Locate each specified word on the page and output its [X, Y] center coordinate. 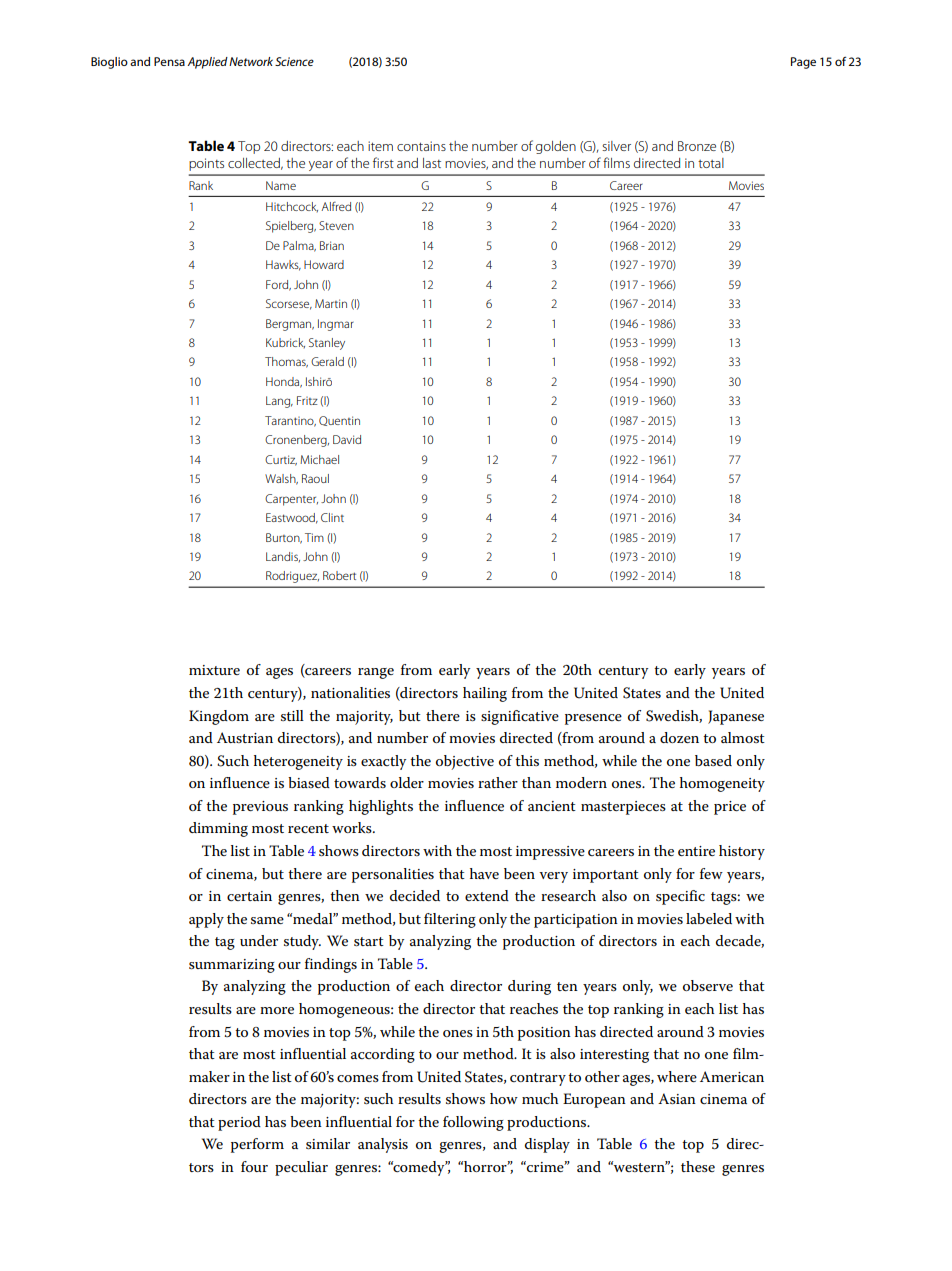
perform [257, 1145]
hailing [485, 694]
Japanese [736, 717]
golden [556, 147]
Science [294, 61]
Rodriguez [292, 577]
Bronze [697, 146]
